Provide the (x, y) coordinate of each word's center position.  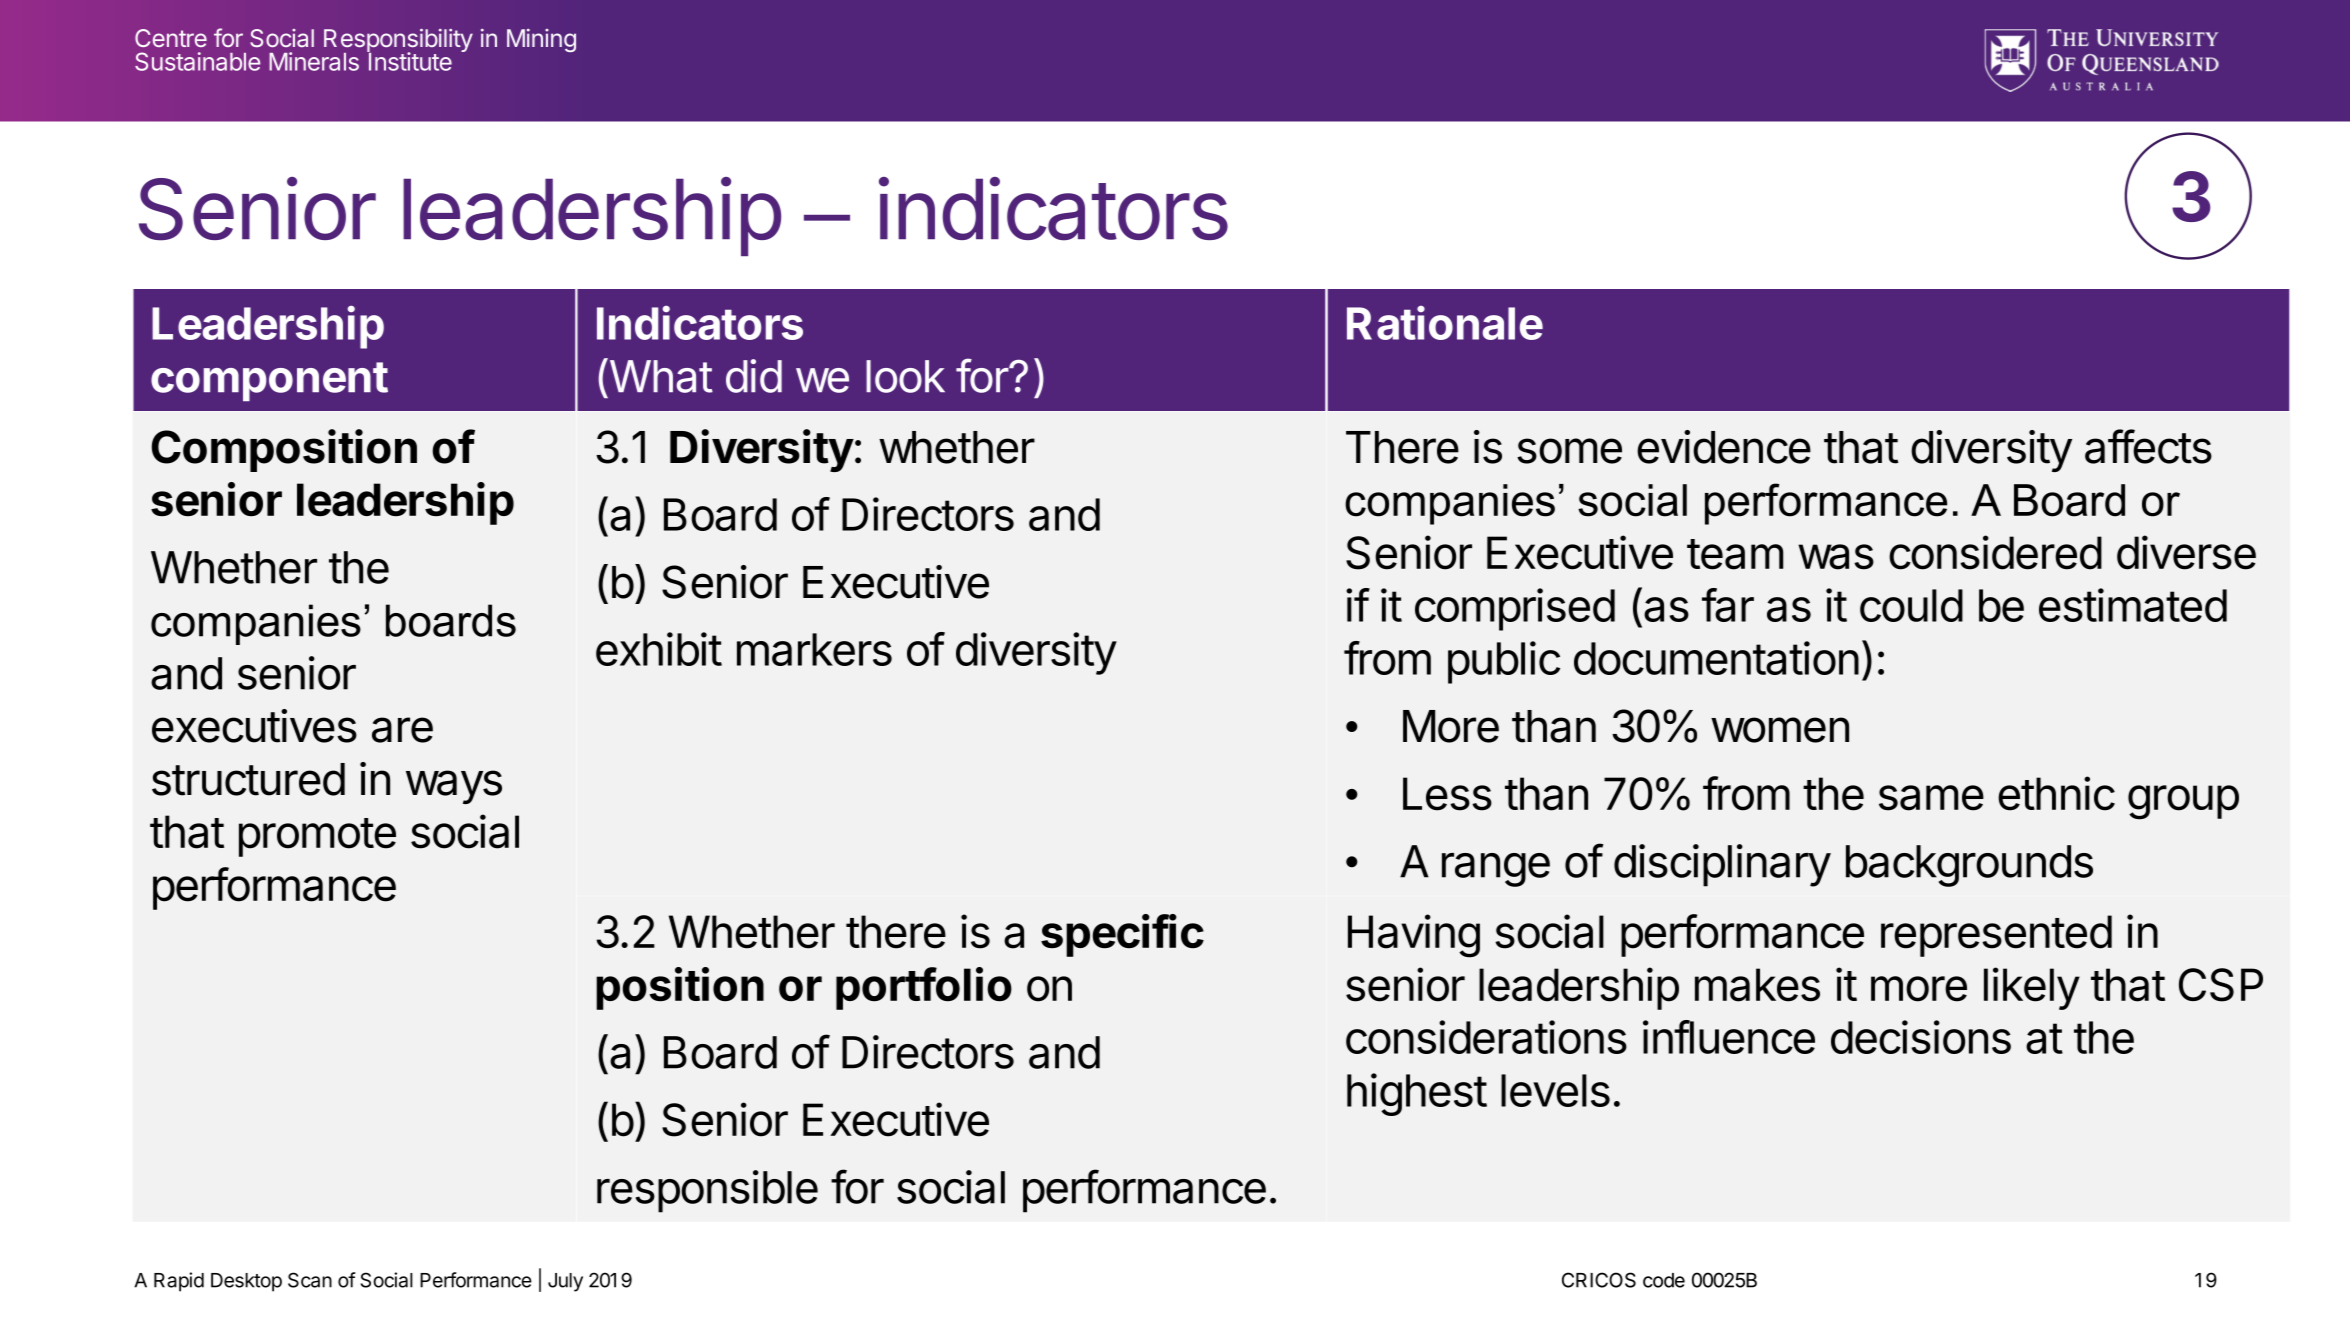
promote (317, 837)
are (402, 730)
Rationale (1445, 323)
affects (2148, 446)
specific (1122, 935)
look (905, 376)
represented (1996, 936)
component (269, 381)
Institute (409, 61)
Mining (541, 40)
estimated (2133, 605)
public (1504, 662)
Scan (310, 1280)
